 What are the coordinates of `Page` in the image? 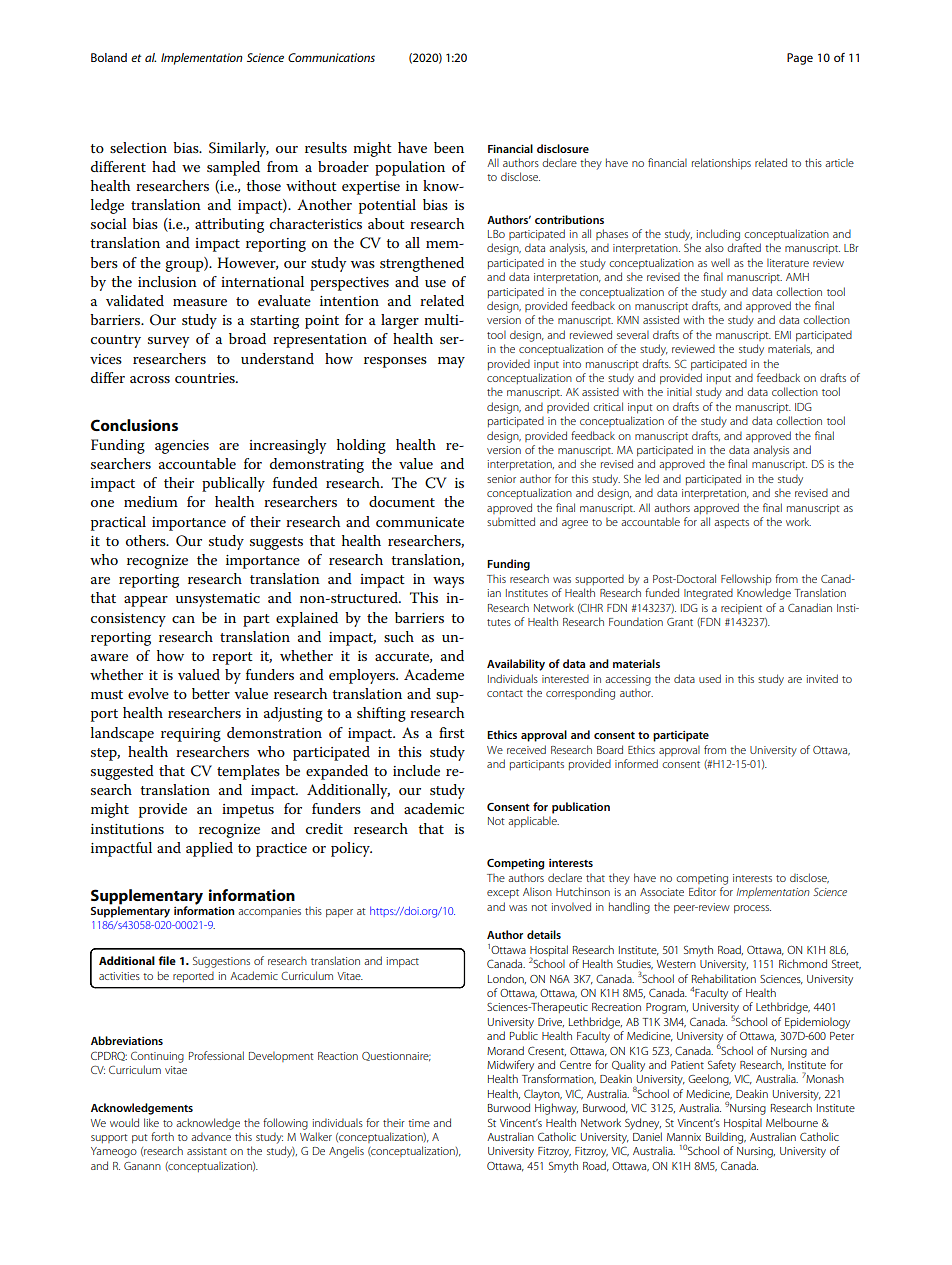 It's located at (800, 59).
